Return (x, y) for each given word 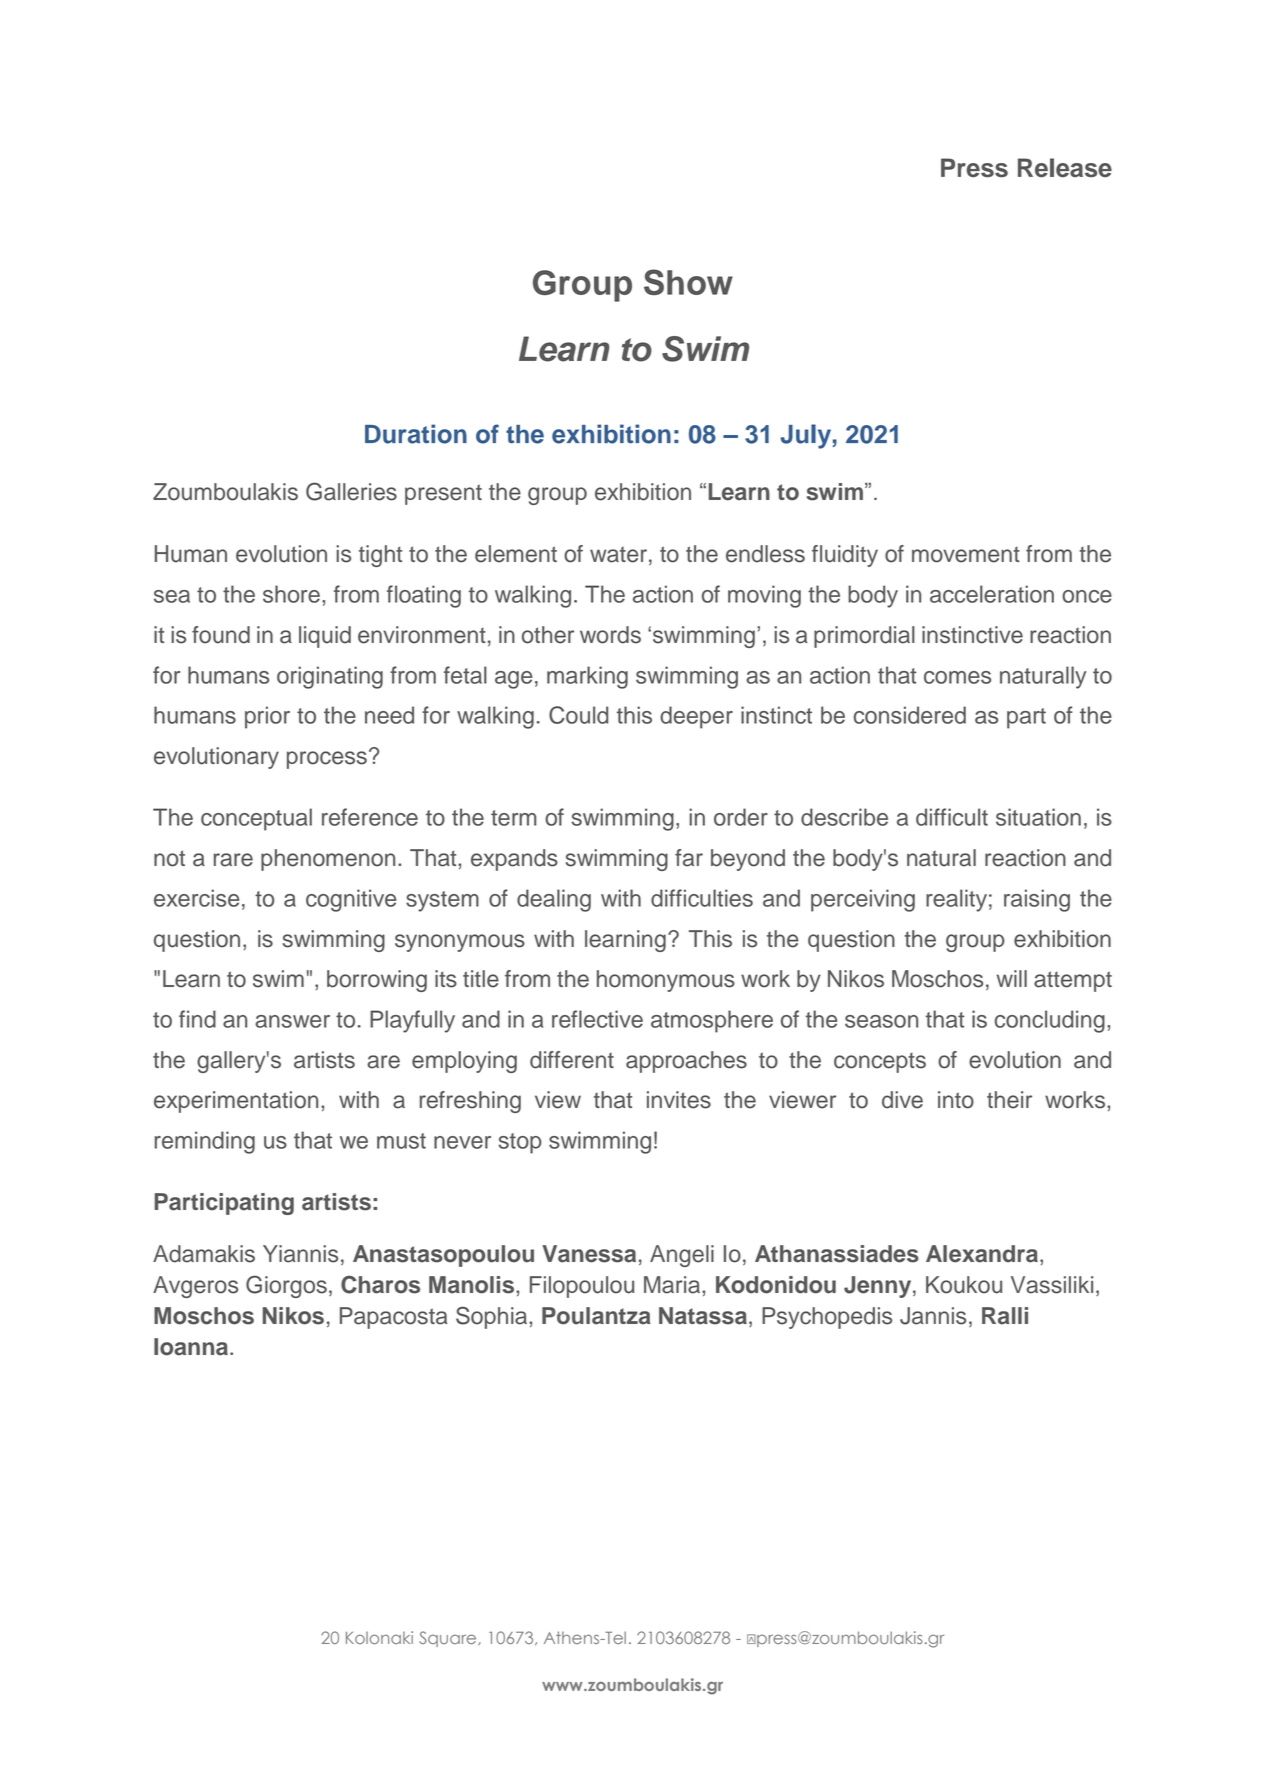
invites (679, 1100)
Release (1065, 168)
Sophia (493, 1317)
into (956, 1100)
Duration (416, 434)
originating (330, 677)
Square (449, 1639)
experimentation (236, 1102)
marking (587, 677)
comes (957, 677)
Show (688, 282)
